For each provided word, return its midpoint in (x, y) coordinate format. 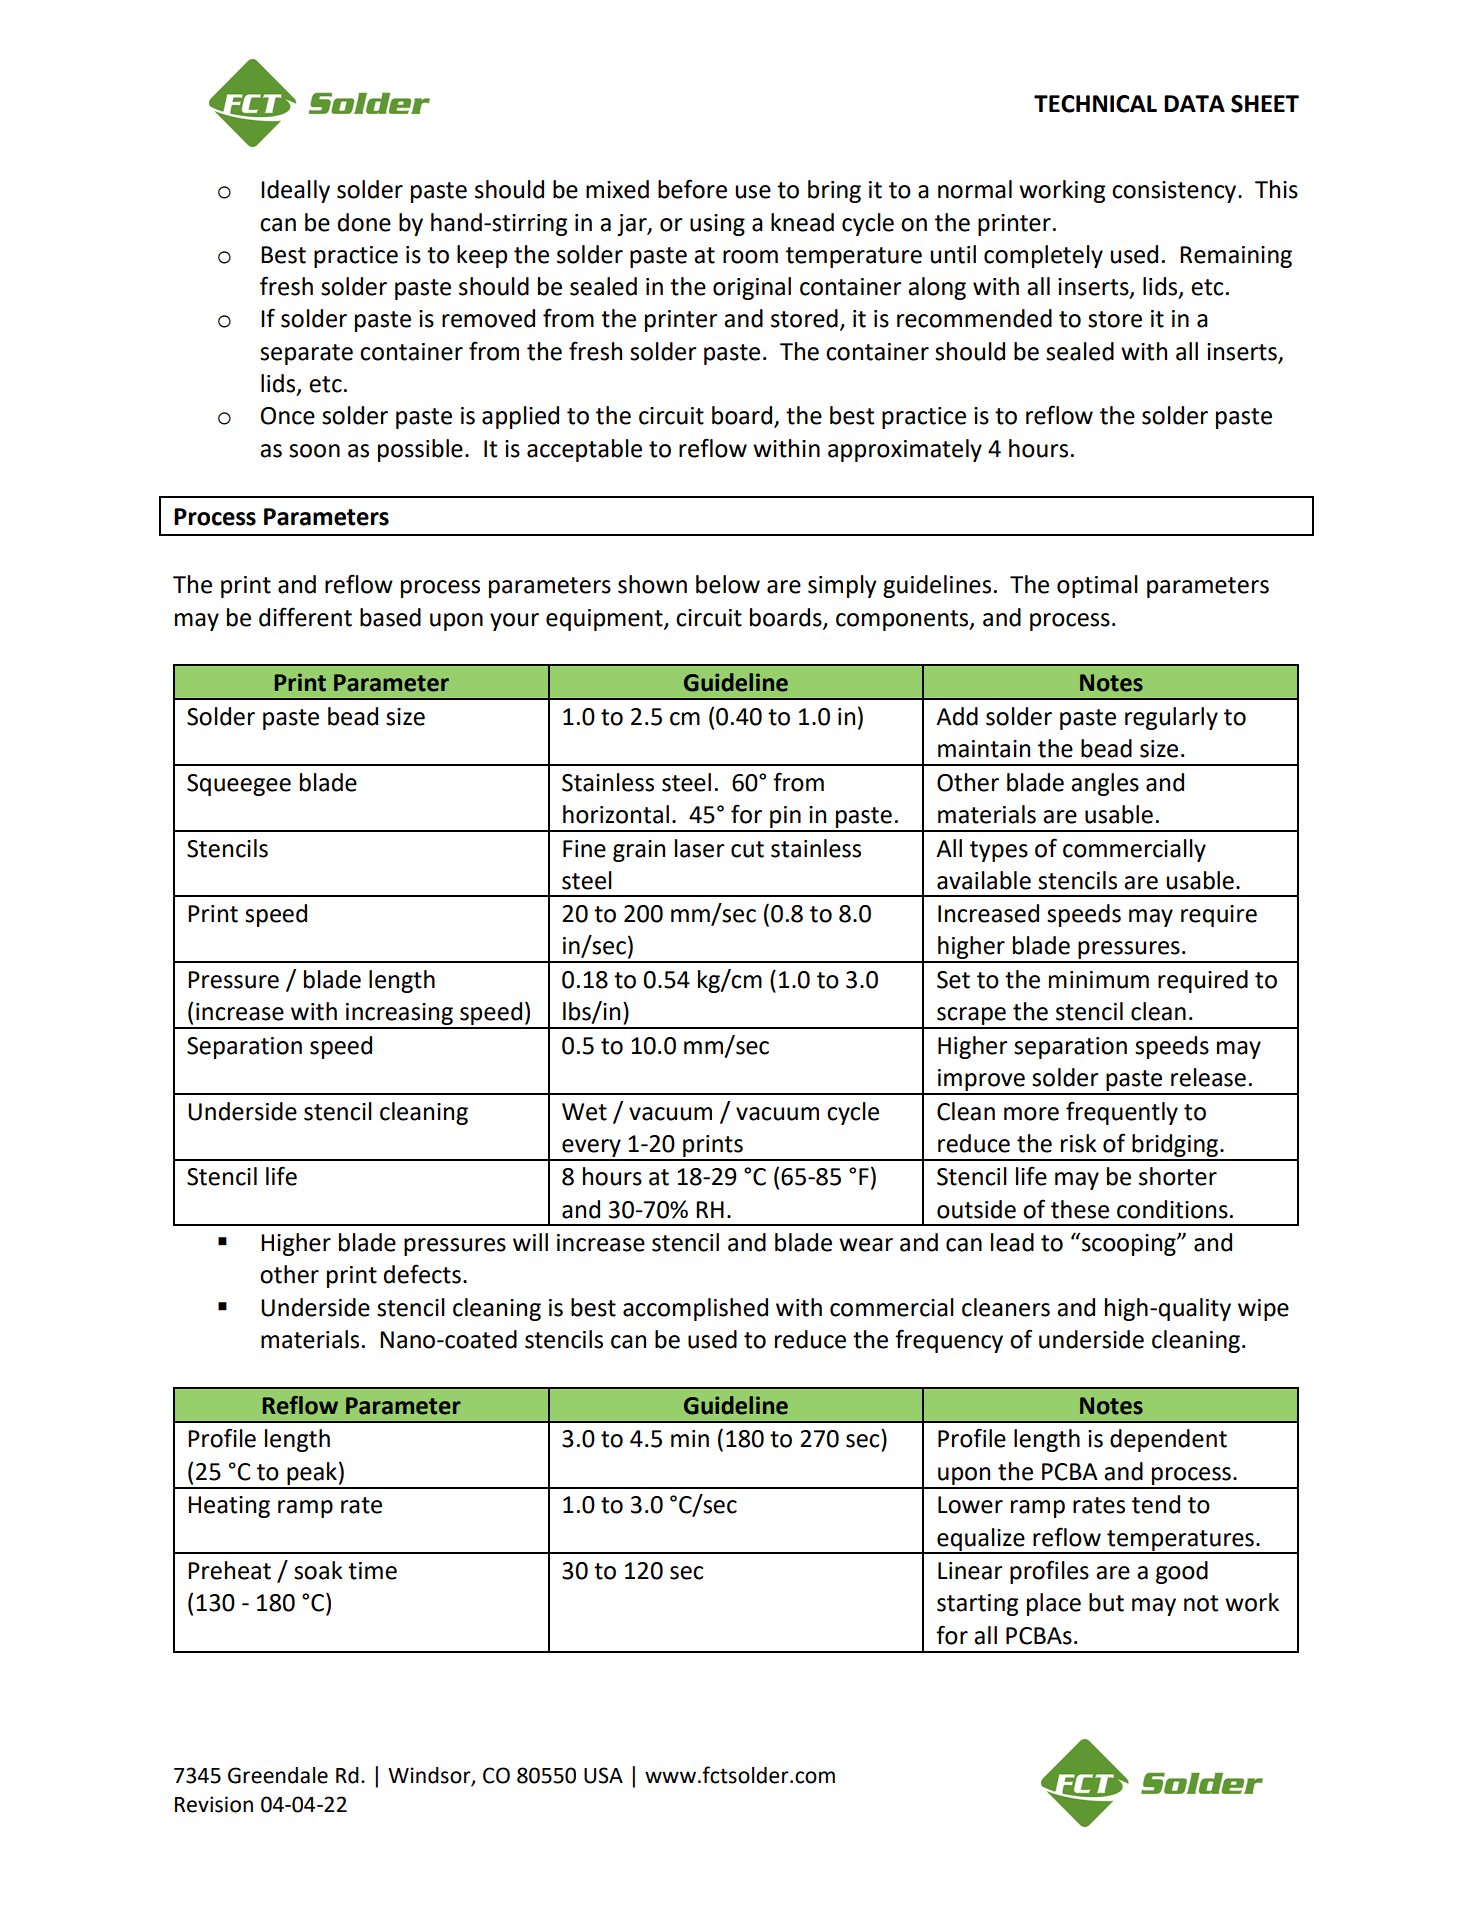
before (692, 189)
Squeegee (239, 785)
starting (977, 1605)
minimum (1099, 980)
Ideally (295, 191)
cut (747, 849)
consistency (1175, 192)
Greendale (278, 1775)
